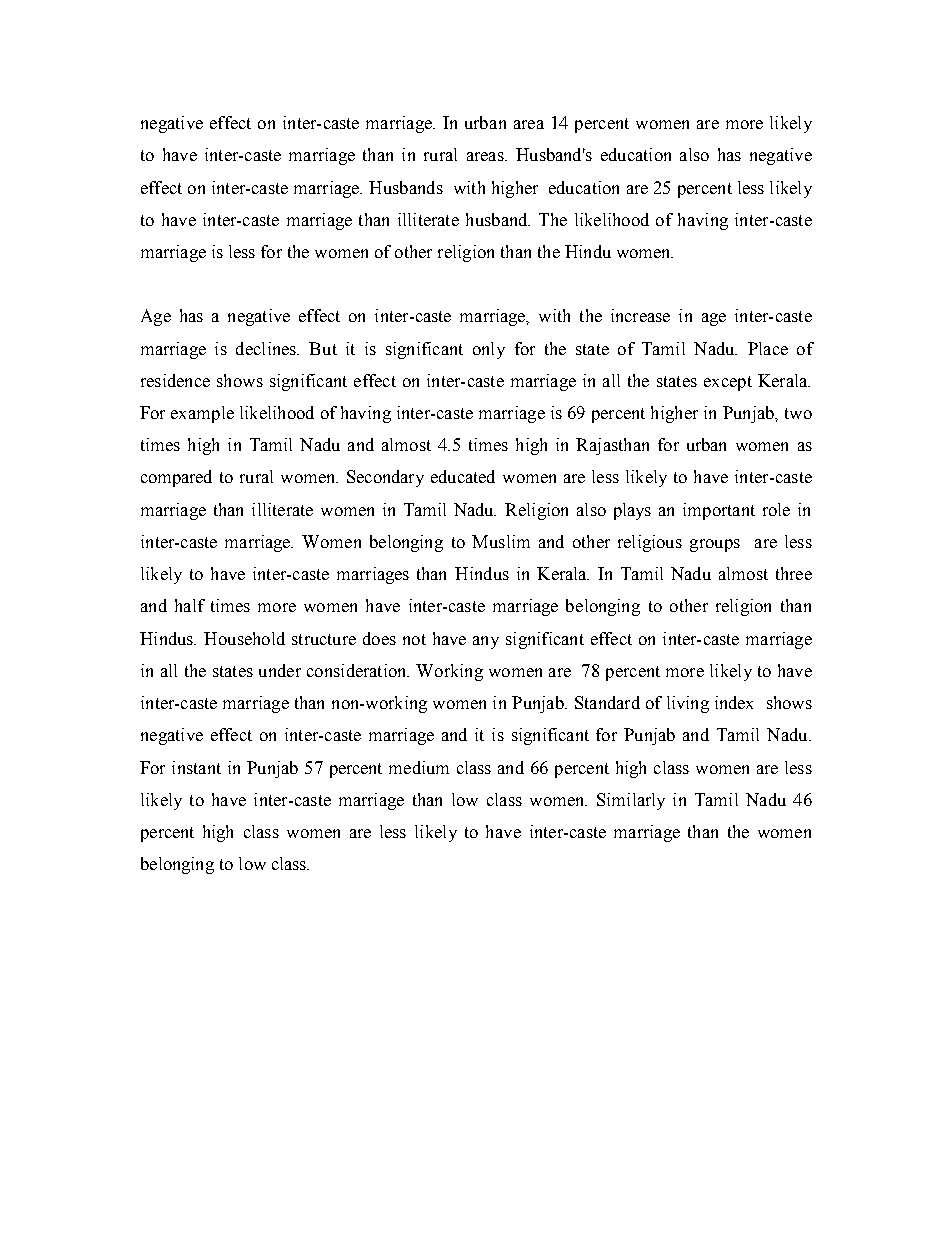 This document has height=1233, width=952. I want to click on compared, so click(176, 478).
